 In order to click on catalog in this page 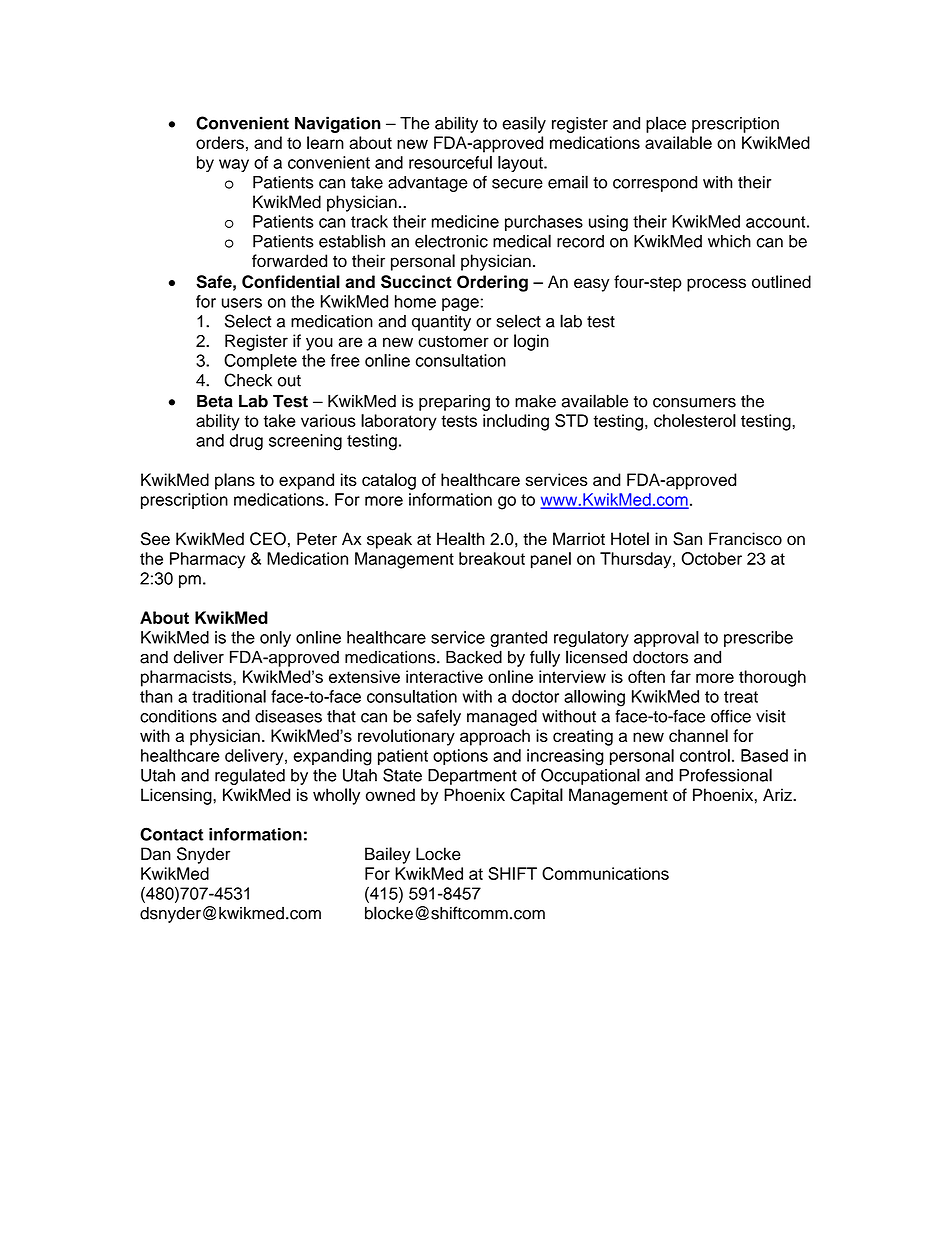, I will do `click(389, 481)`.
